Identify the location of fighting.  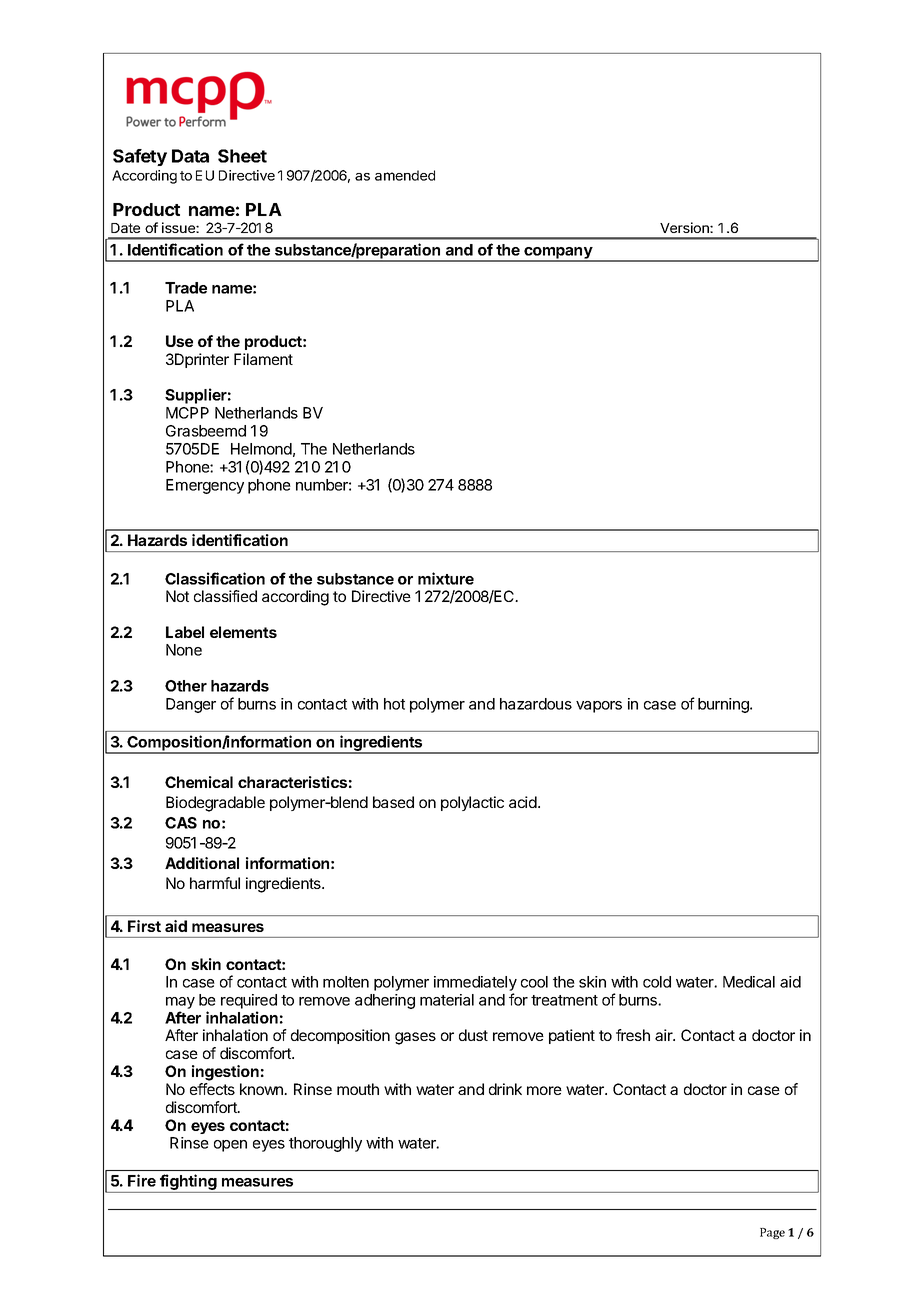
(188, 1183).
